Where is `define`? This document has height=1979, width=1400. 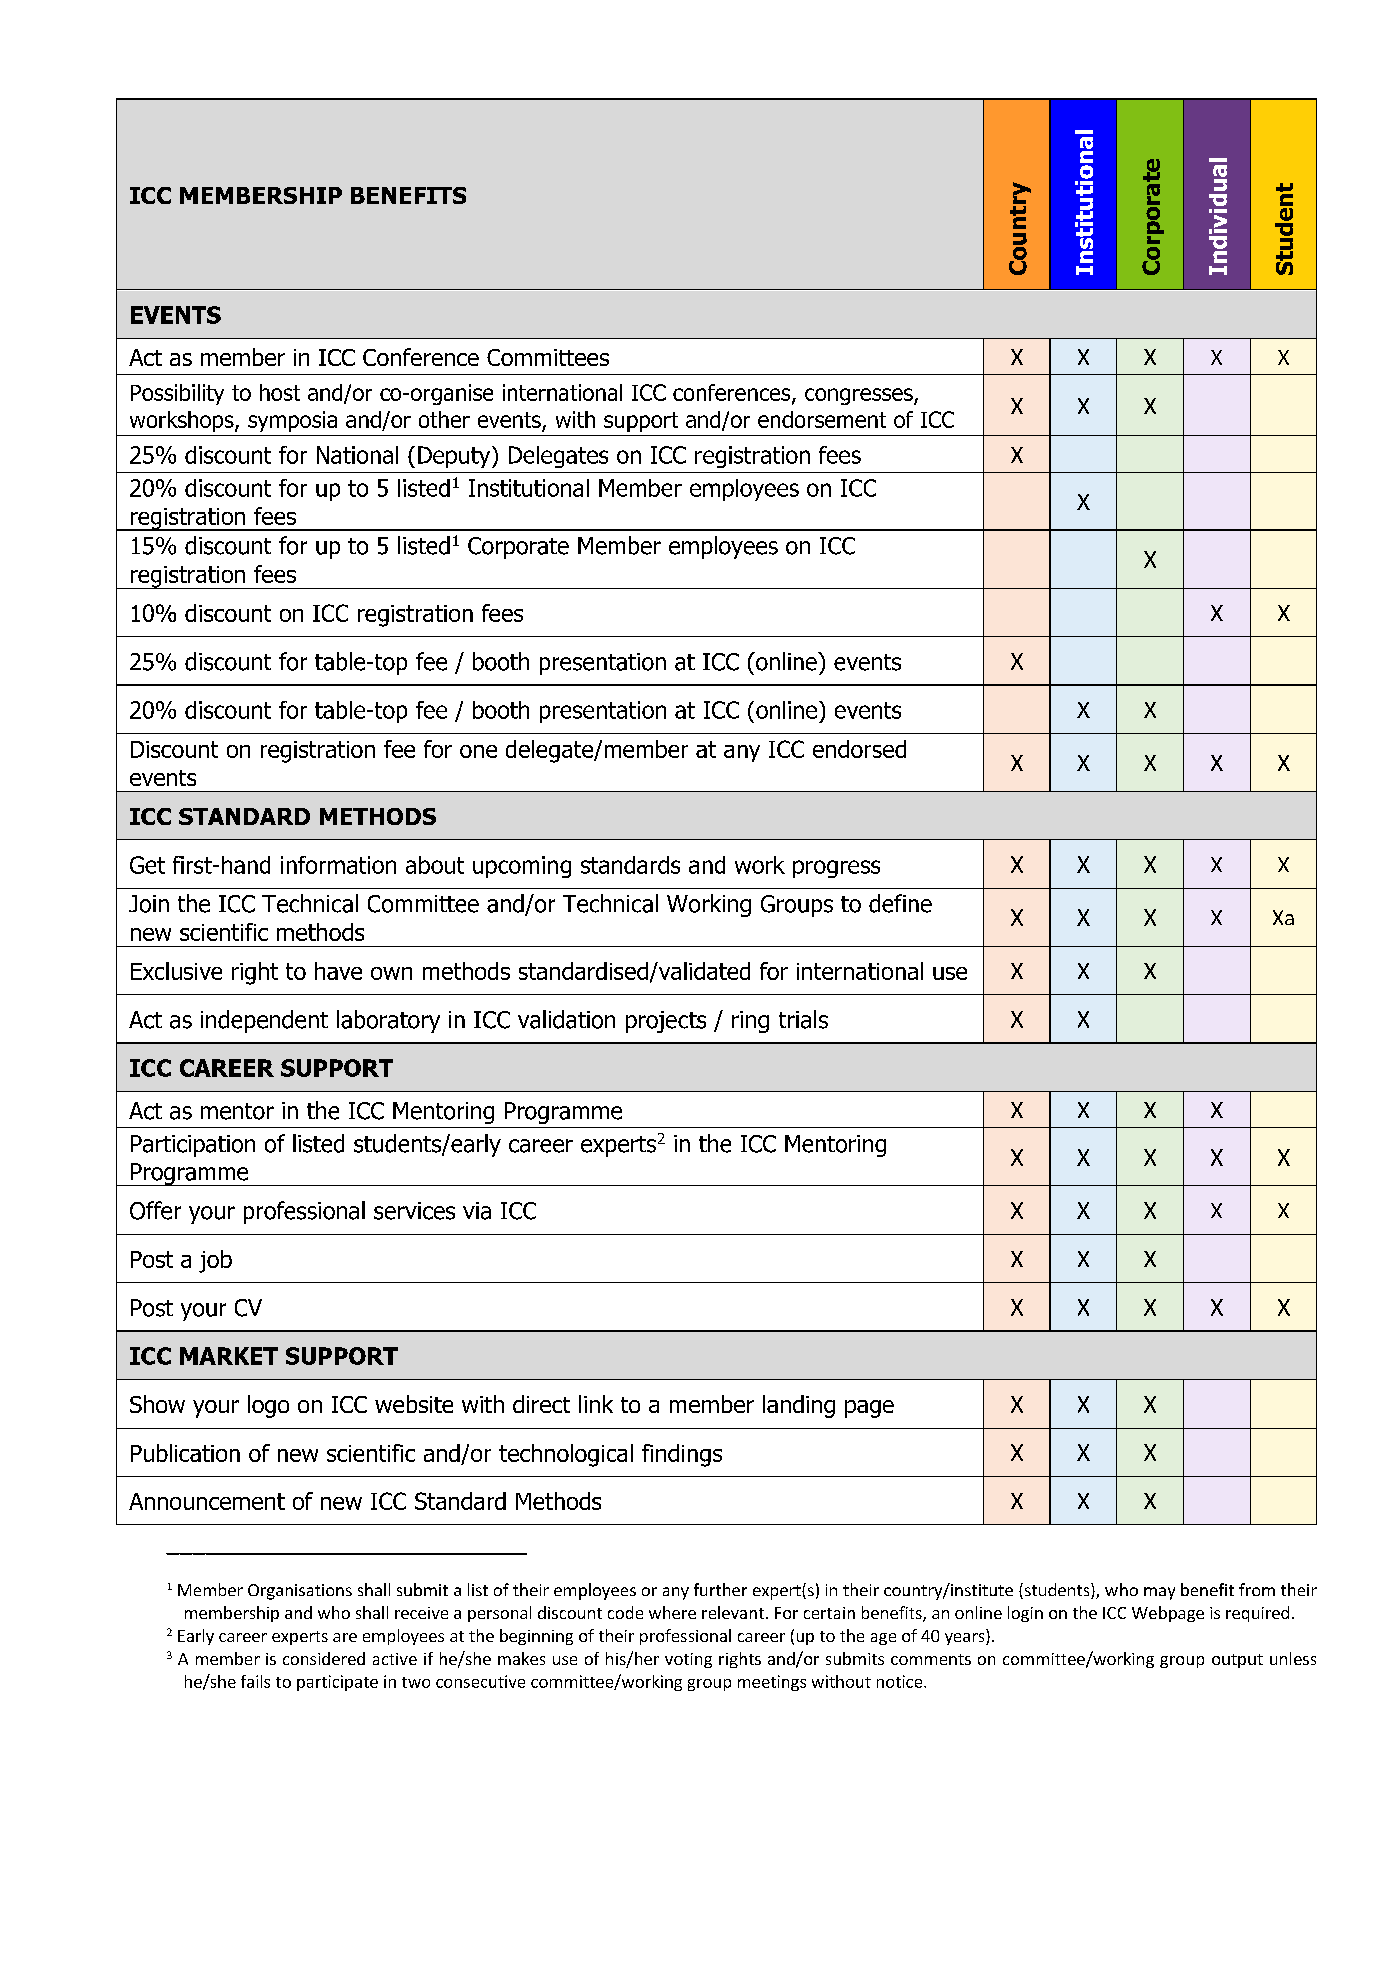
define is located at coordinates (900, 903).
